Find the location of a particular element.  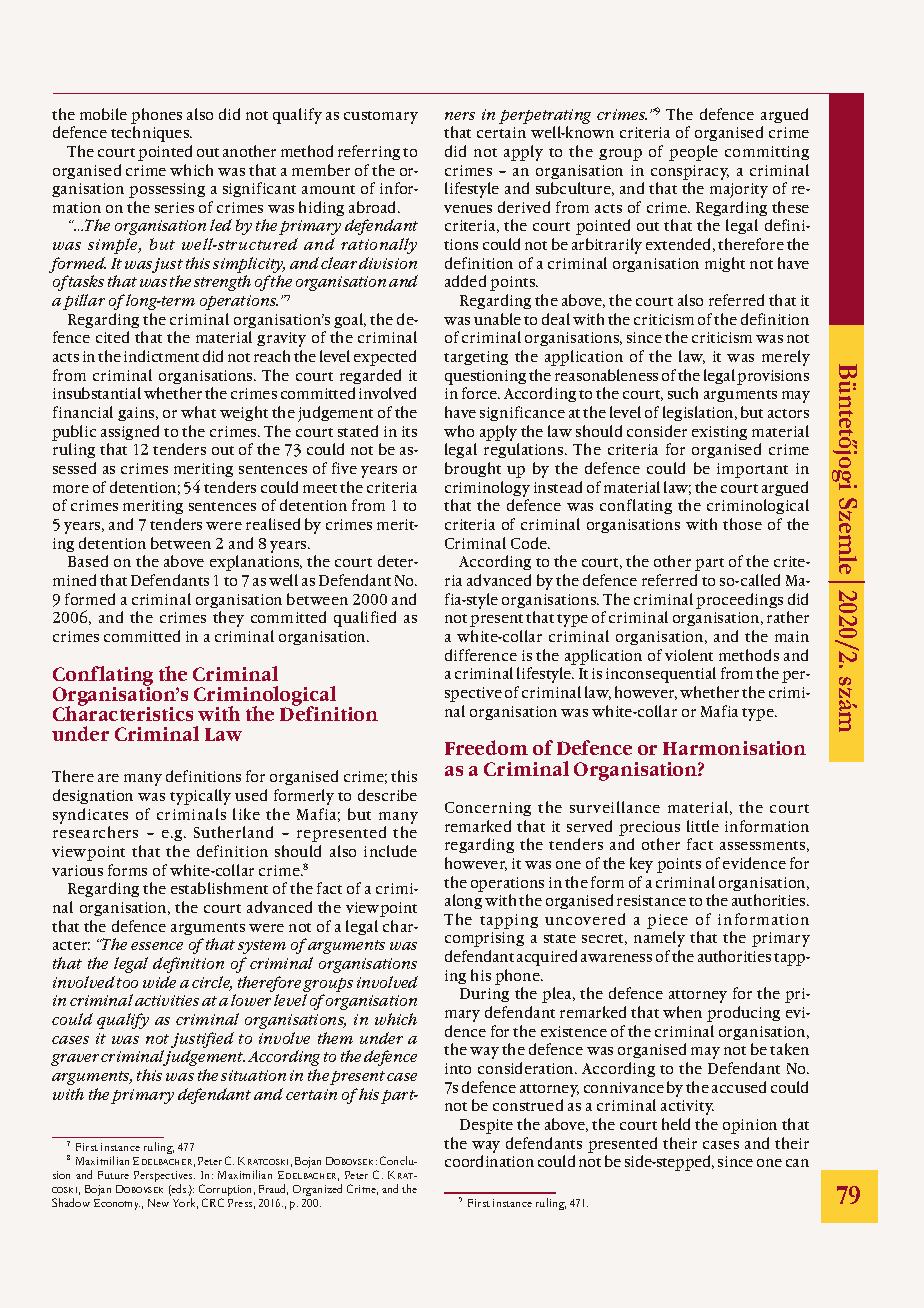

people is located at coordinates (693, 153).
